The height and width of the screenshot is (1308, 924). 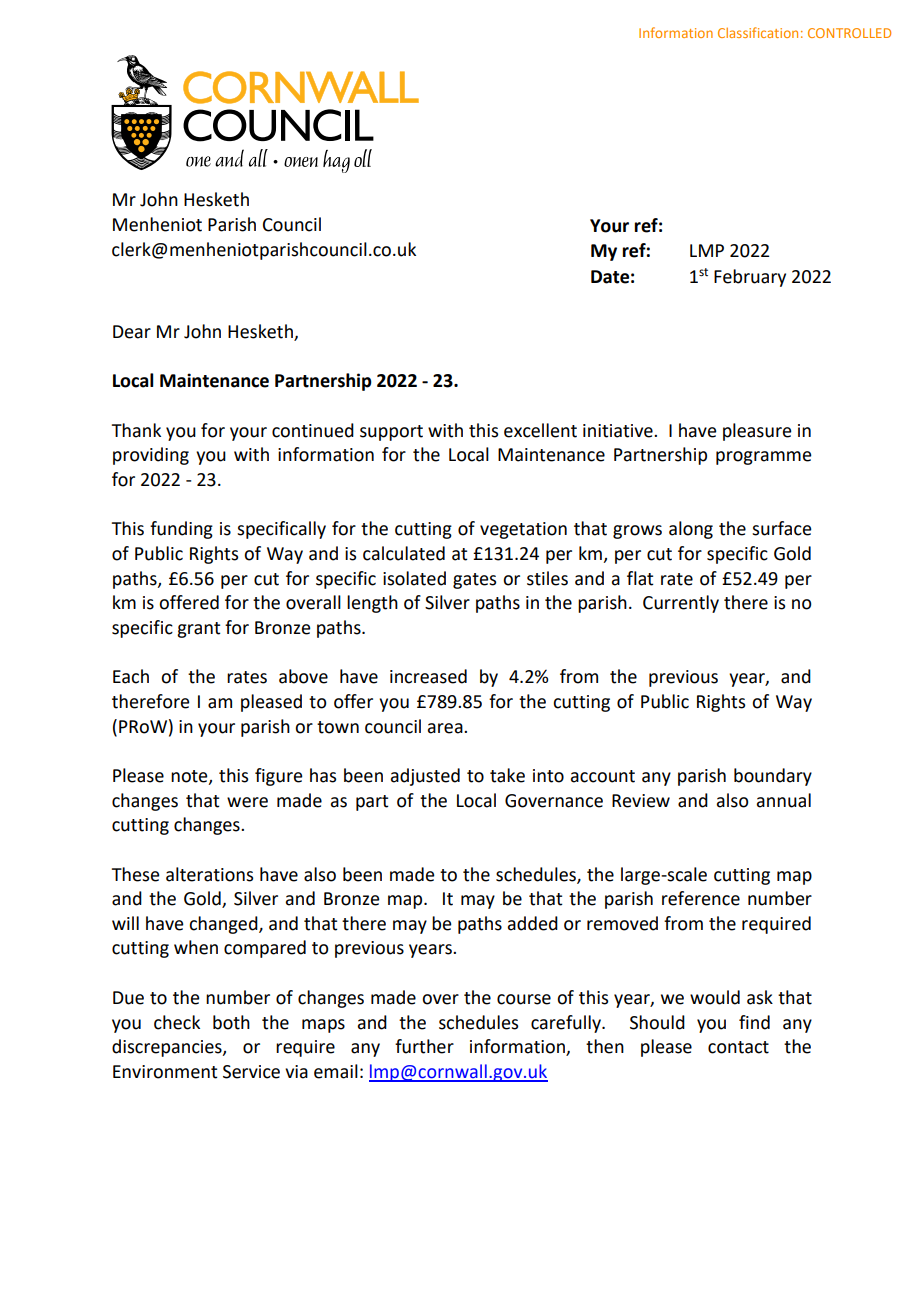 What do you see at coordinates (758, 32) in the screenshot?
I see `Classification` at bounding box center [758, 32].
